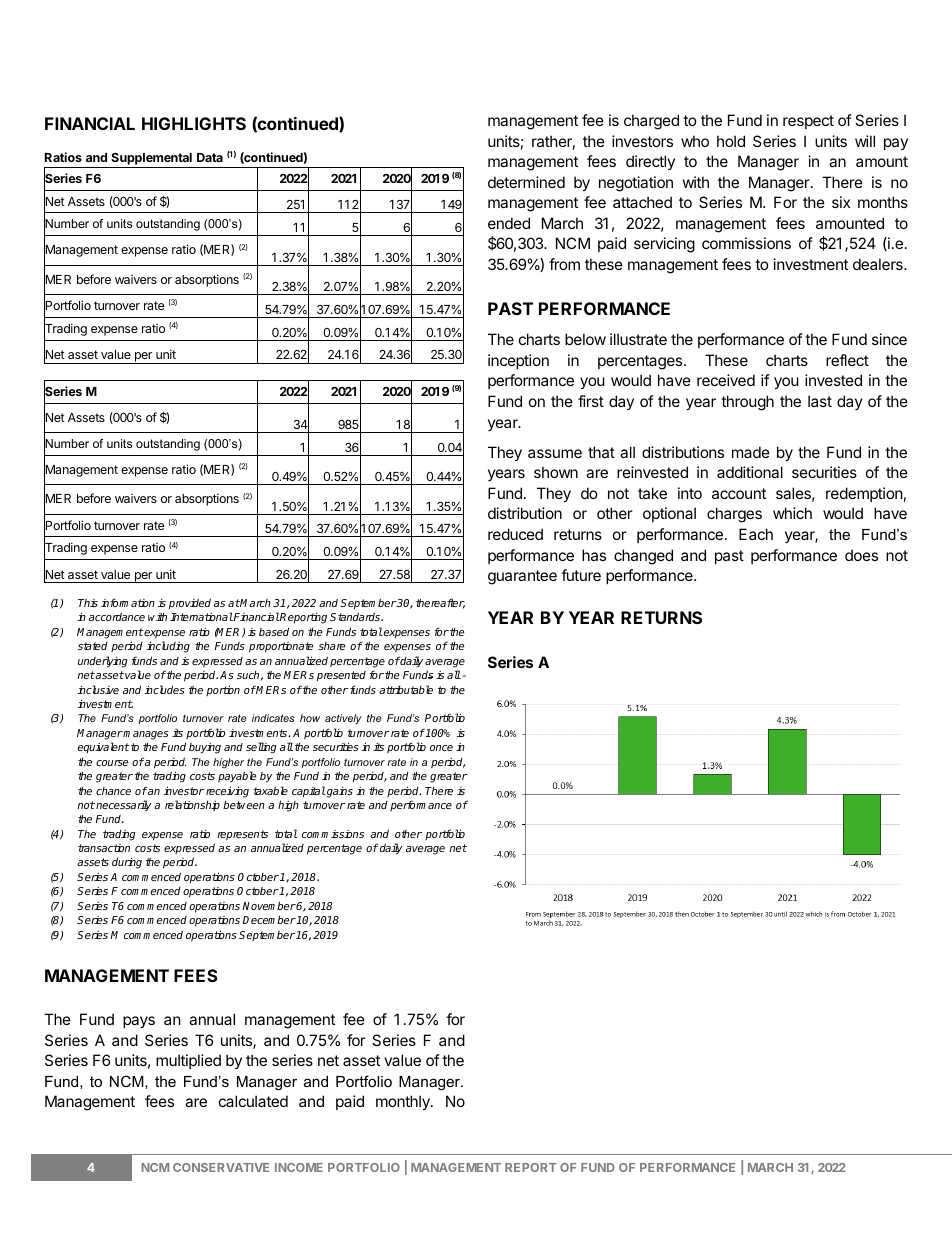  Describe the element at coordinates (750, 472) in the image. I see `additional` at that location.
